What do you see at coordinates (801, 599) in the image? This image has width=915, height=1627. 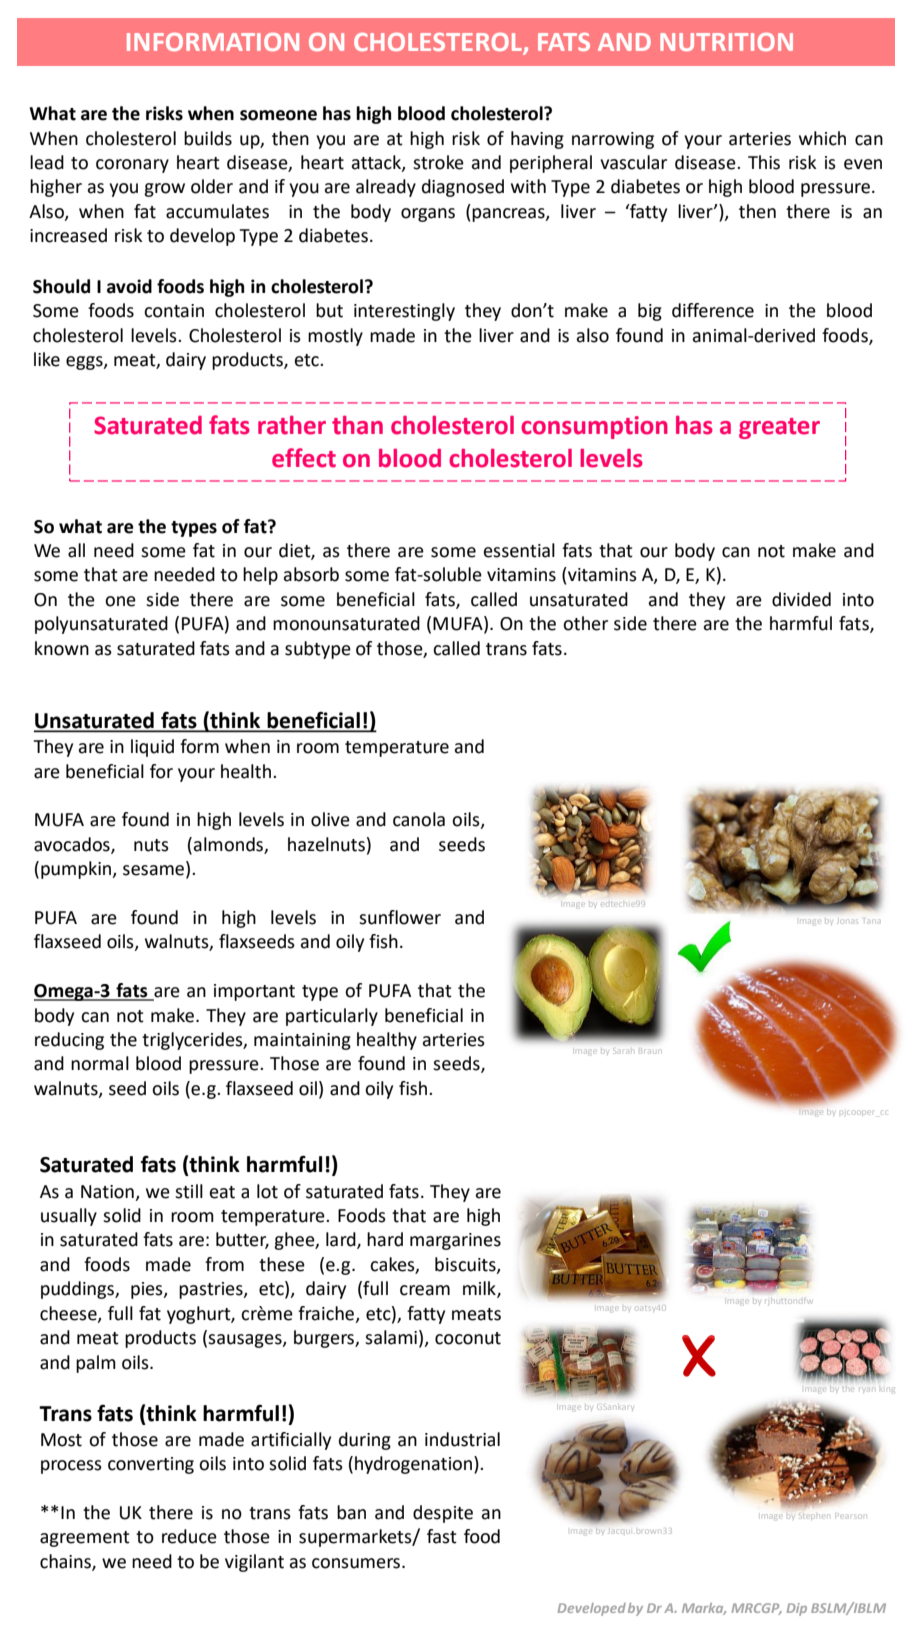 I see `divided` at bounding box center [801, 599].
